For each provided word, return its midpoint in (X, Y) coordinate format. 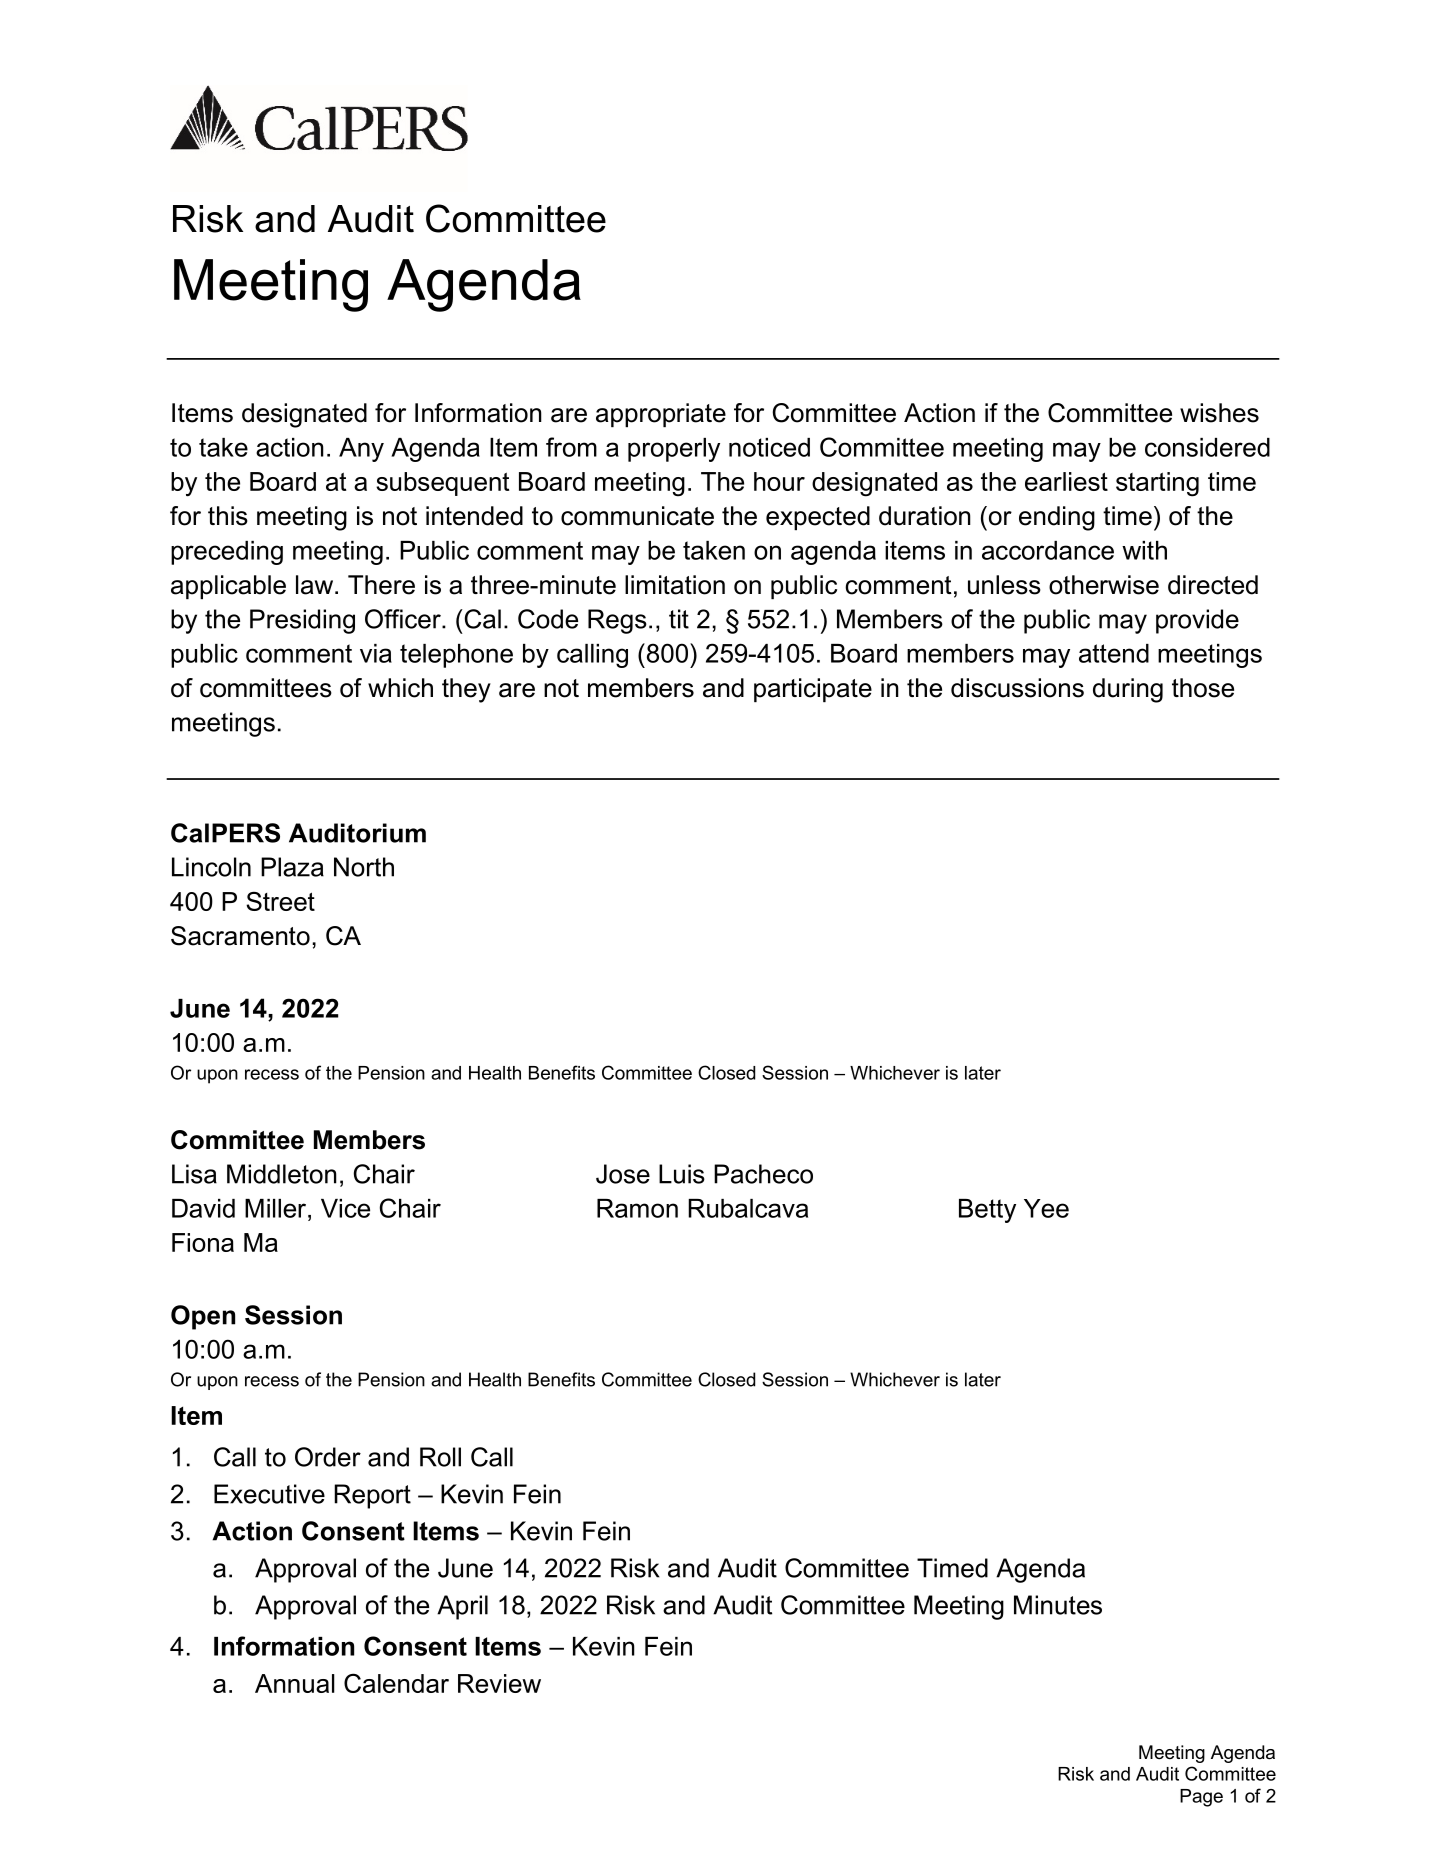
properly (674, 450)
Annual (295, 1683)
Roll (440, 1457)
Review (499, 1683)
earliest (1066, 481)
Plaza (292, 867)
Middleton (282, 1174)
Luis (682, 1174)
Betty (987, 1211)
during (1128, 690)
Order (328, 1457)
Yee (1046, 1208)
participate (813, 690)
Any (361, 450)
